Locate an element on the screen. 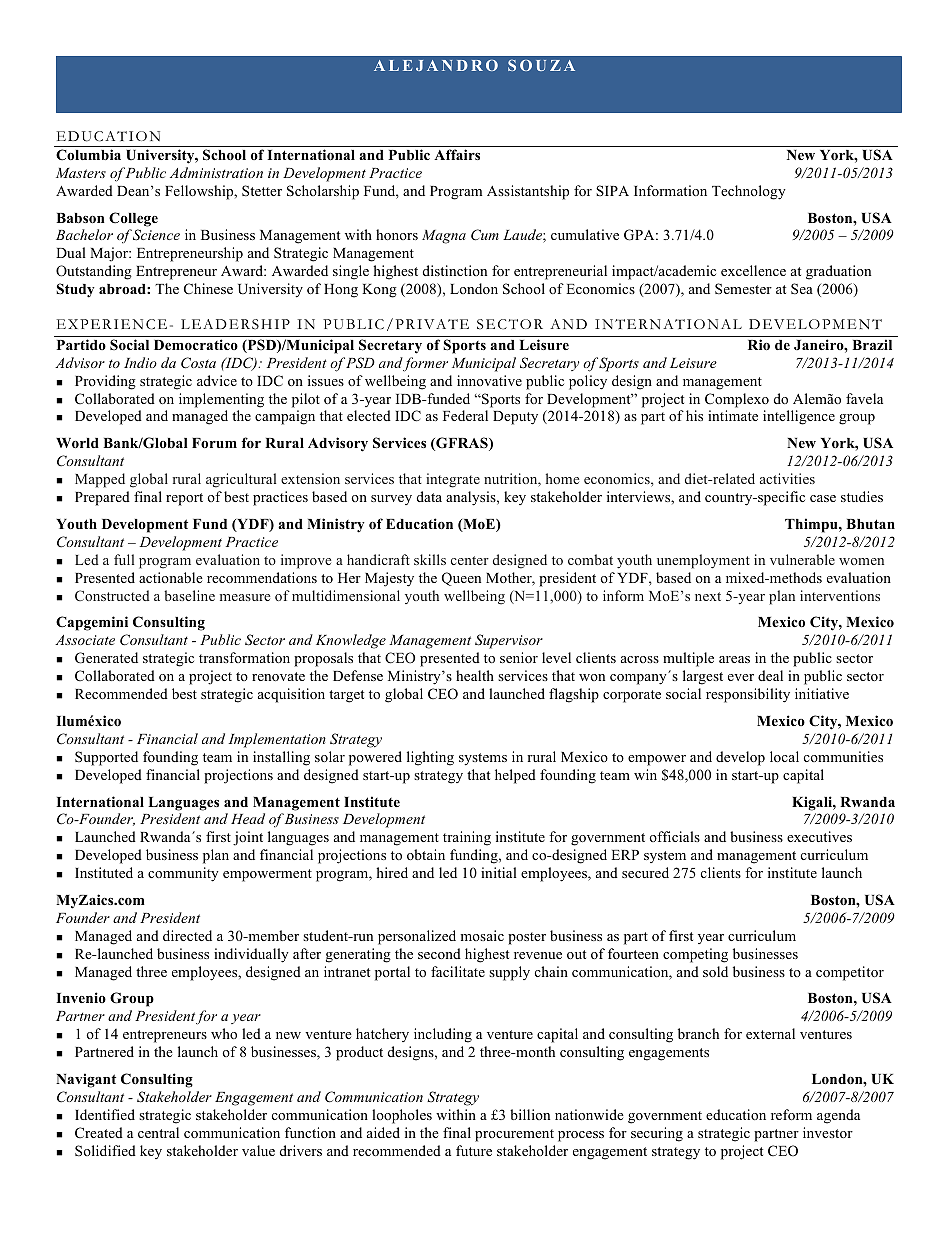  ALEJANDRO is located at coordinates (436, 65).
